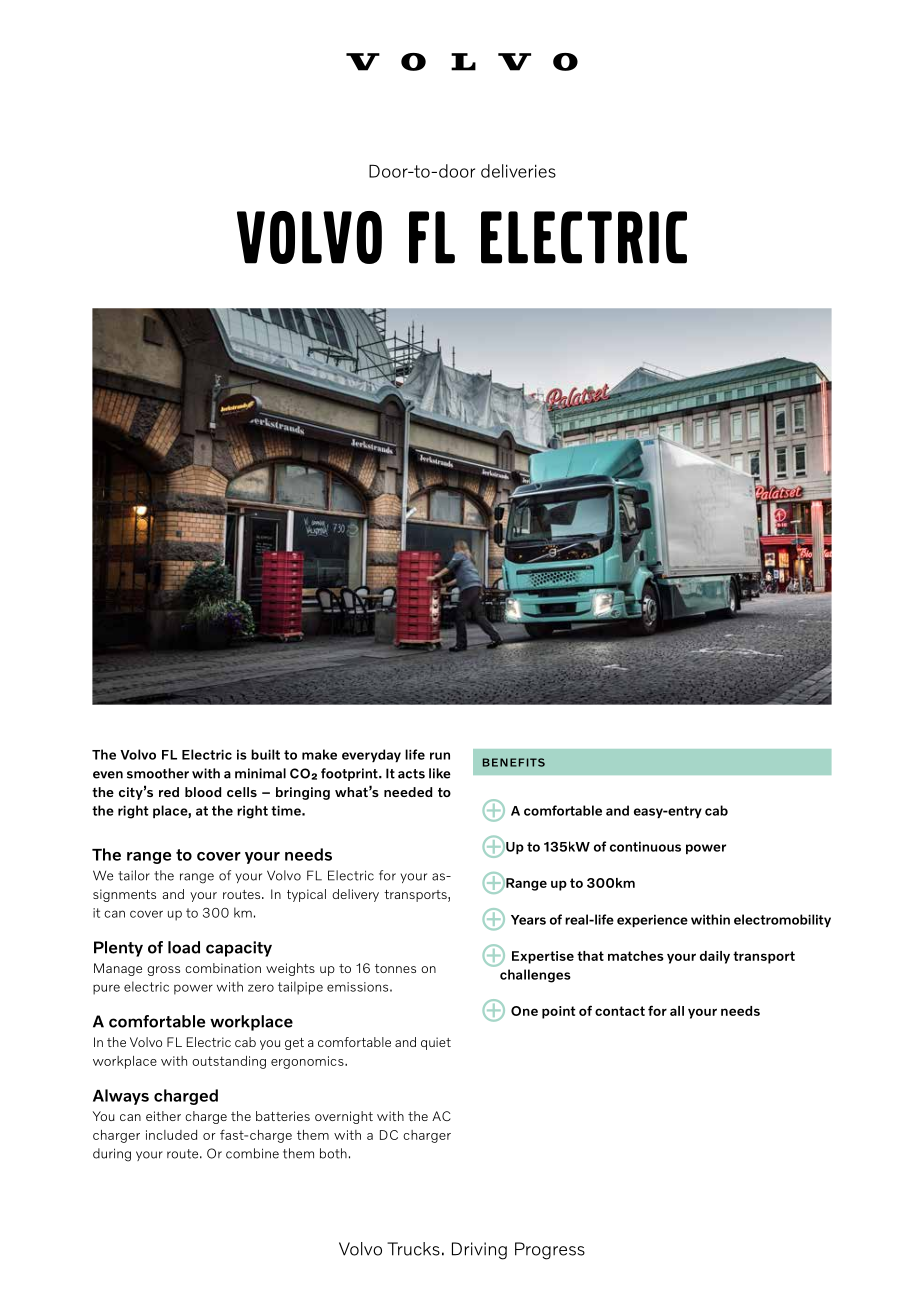 This document has height=1308, width=924. What do you see at coordinates (514, 762) in the document?
I see `BENEFITS` at bounding box center [514, 762].
